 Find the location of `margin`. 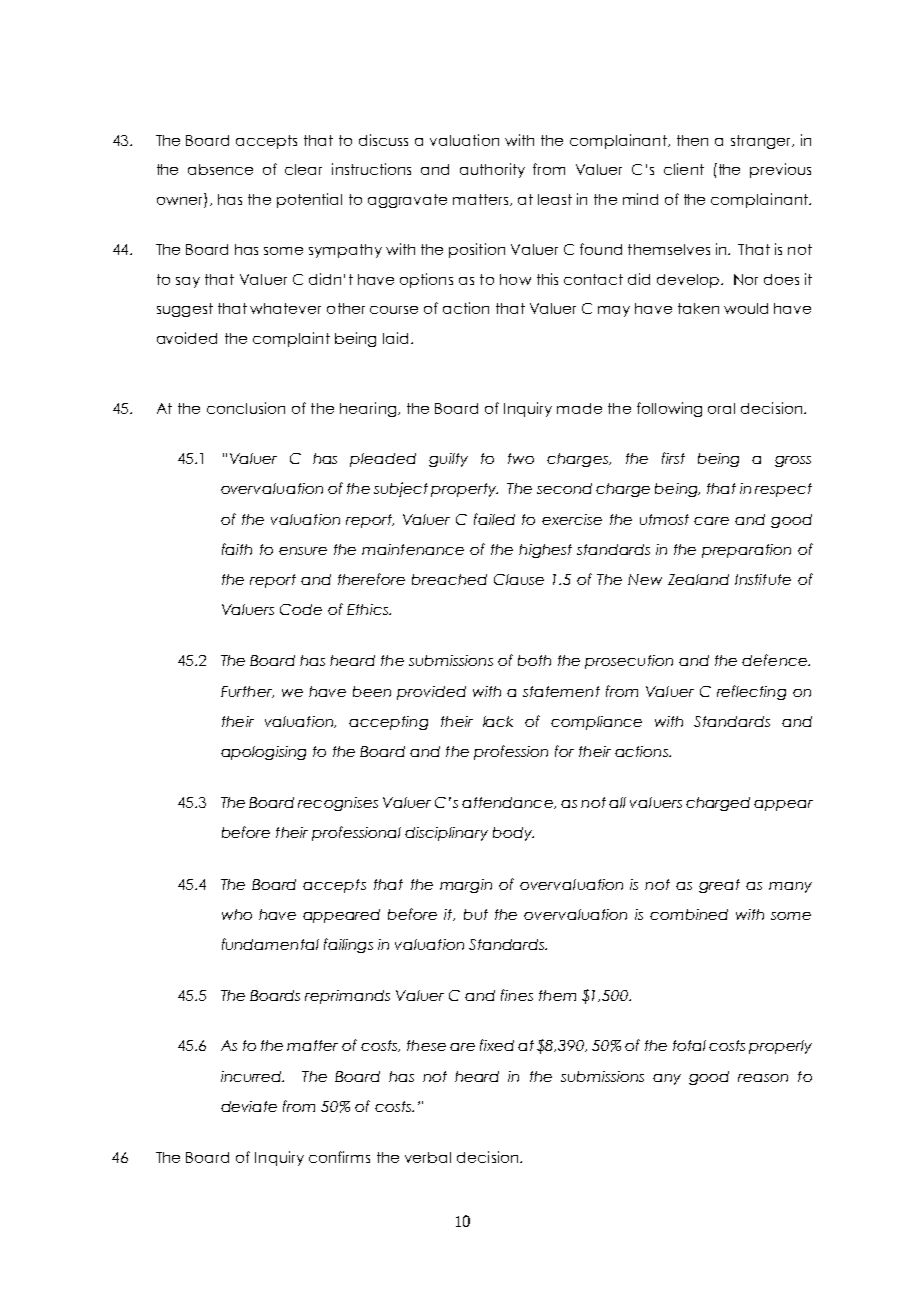

margin is located at coordinates (466, 886).
